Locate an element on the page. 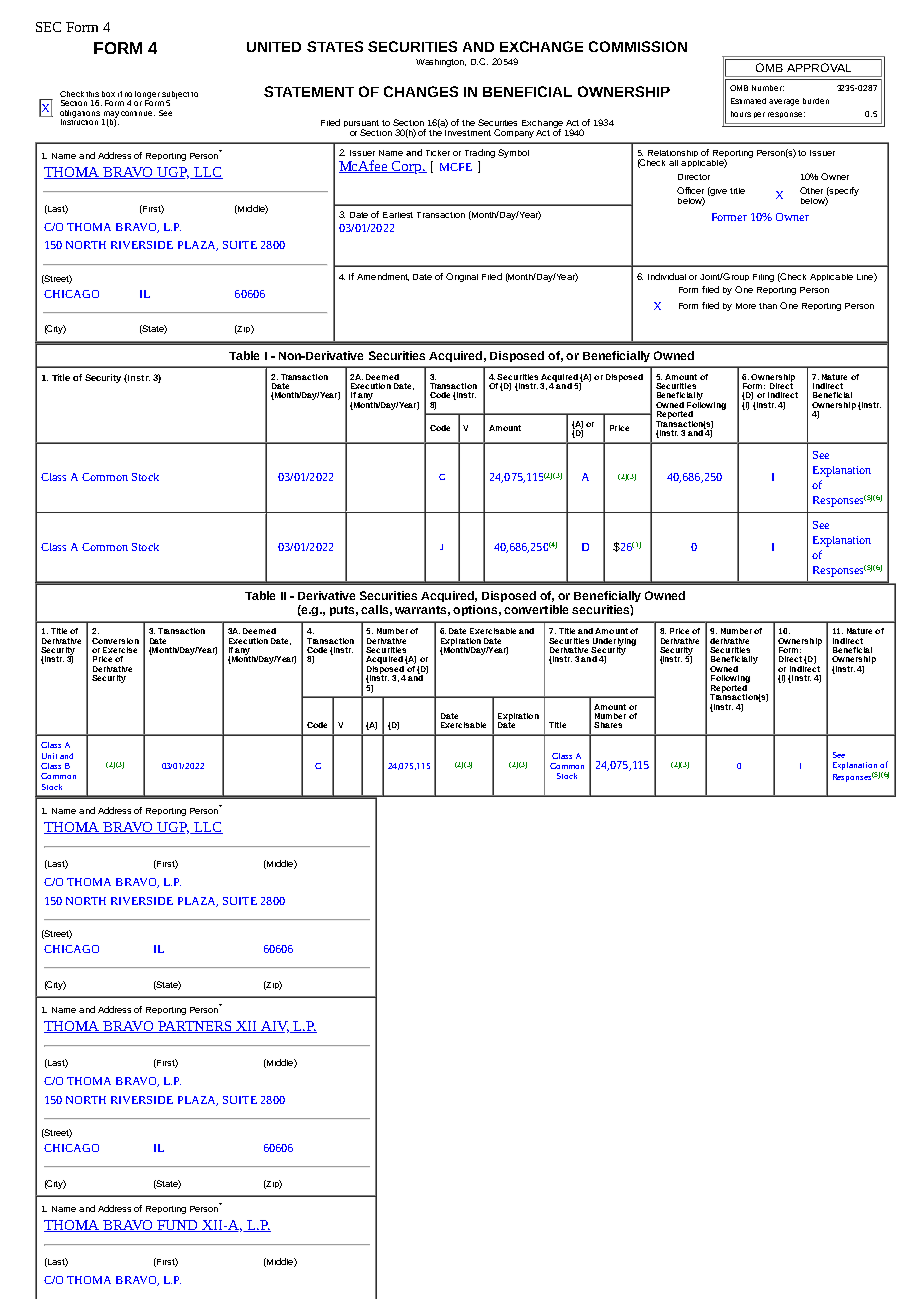 The image size is (924, 1308). Estimated is located at coordinates (748, 101).
